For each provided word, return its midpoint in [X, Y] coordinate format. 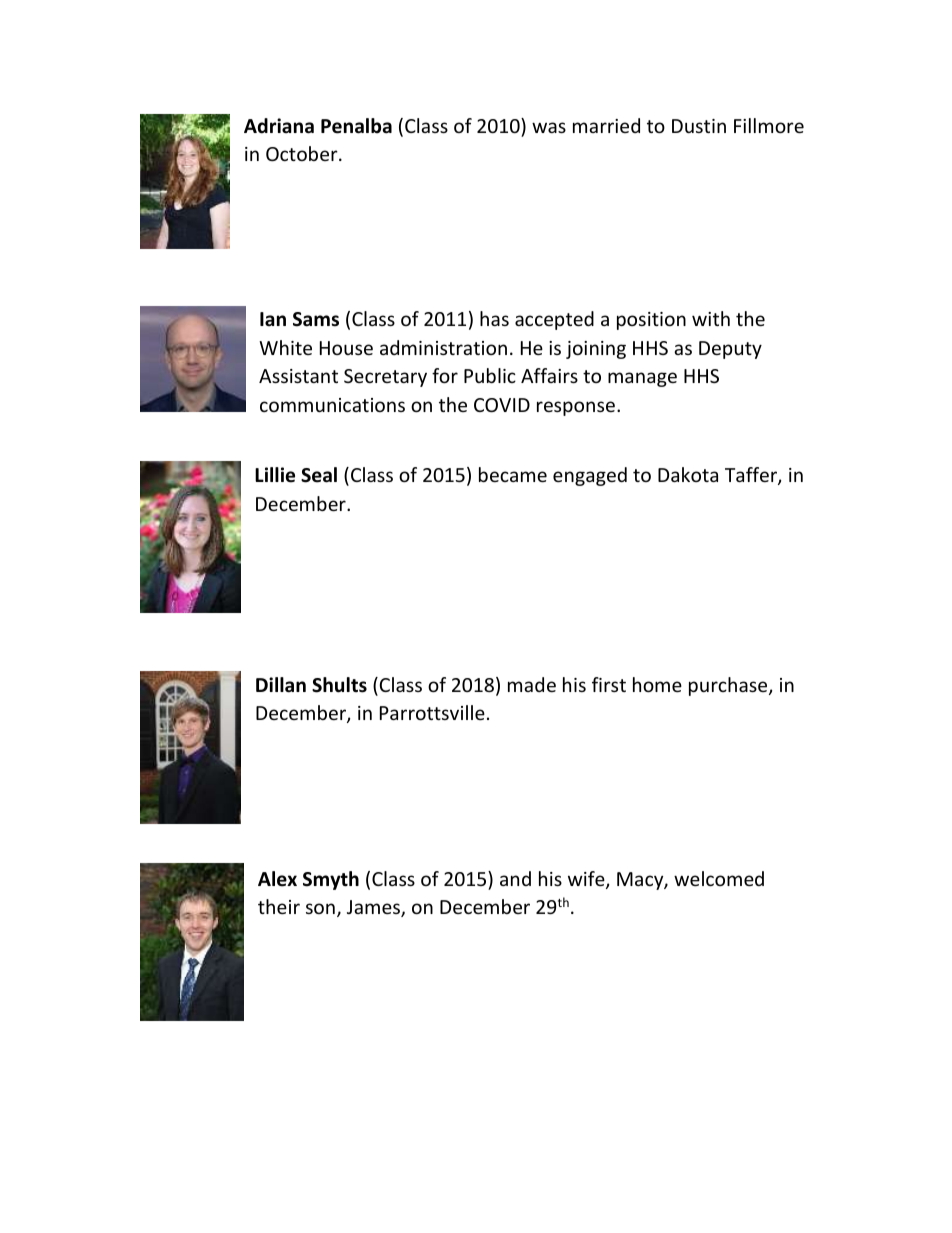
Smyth [331, 880]
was [549, 127]
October [303, 153]
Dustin [699, 126]
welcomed [719, 878]
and [515, 878]
